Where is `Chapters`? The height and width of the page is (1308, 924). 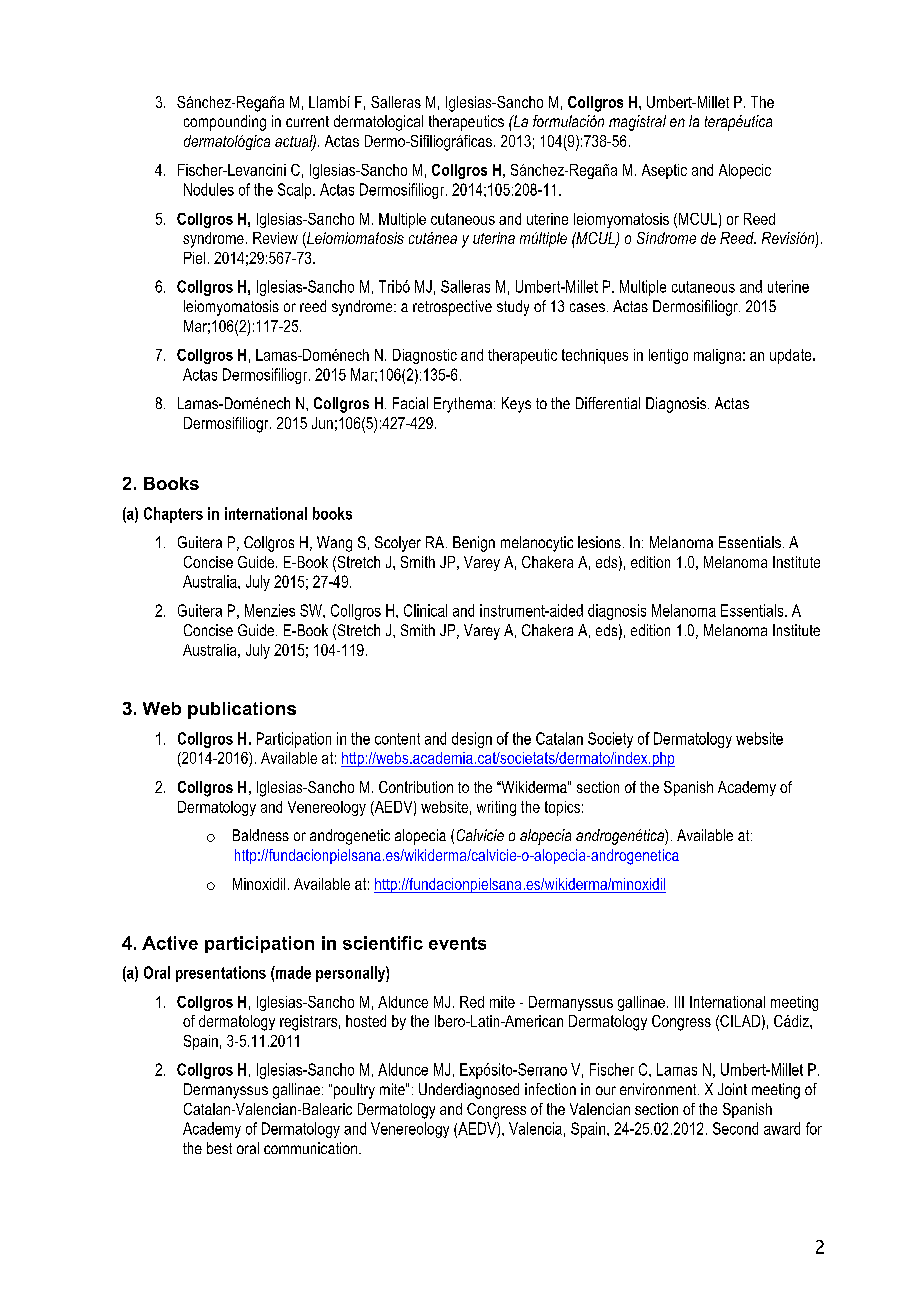
Chapters is located at coordinates (173, 515).
